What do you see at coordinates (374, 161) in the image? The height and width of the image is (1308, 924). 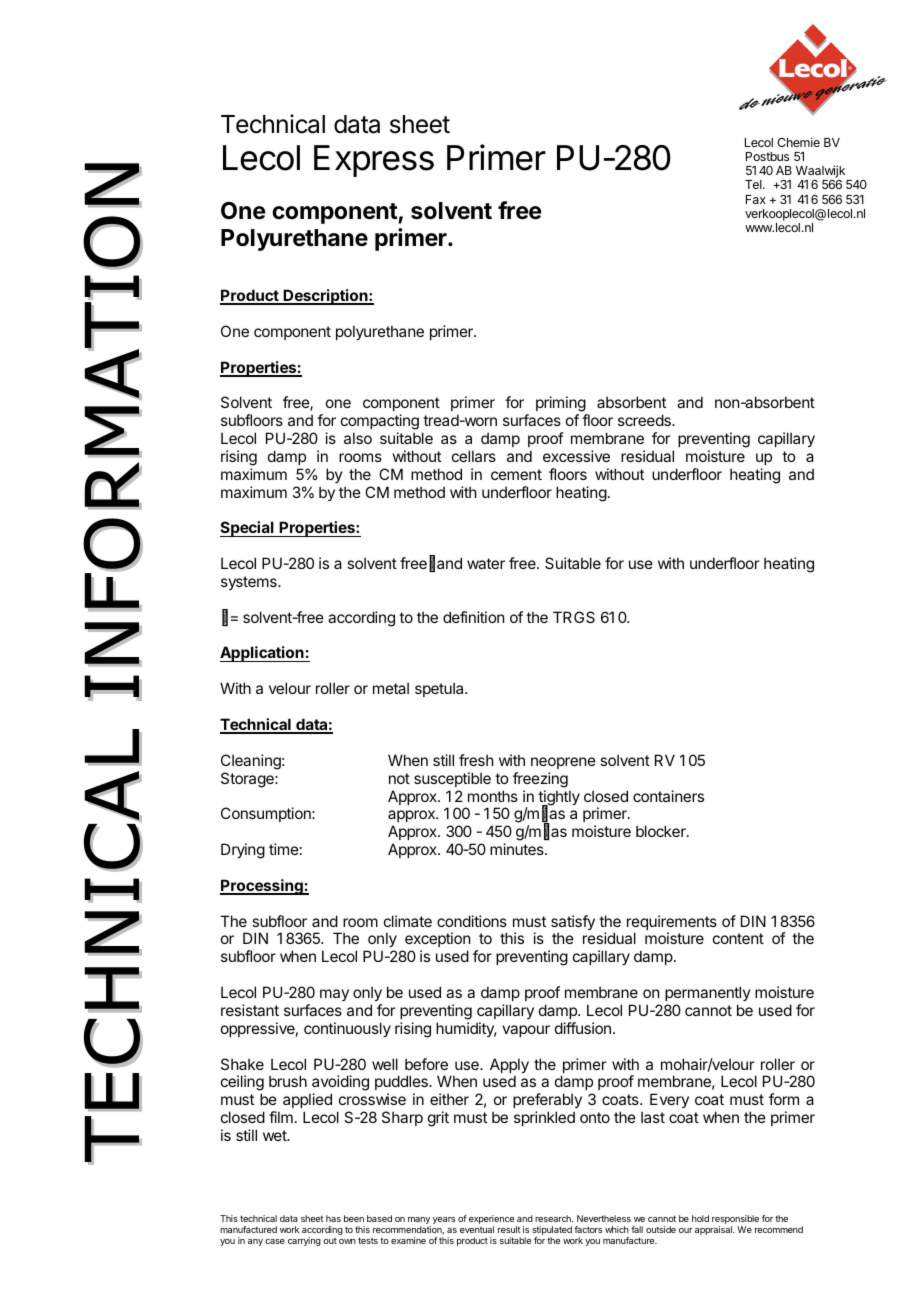 I see `Express` at bounding box center [374, 161].
